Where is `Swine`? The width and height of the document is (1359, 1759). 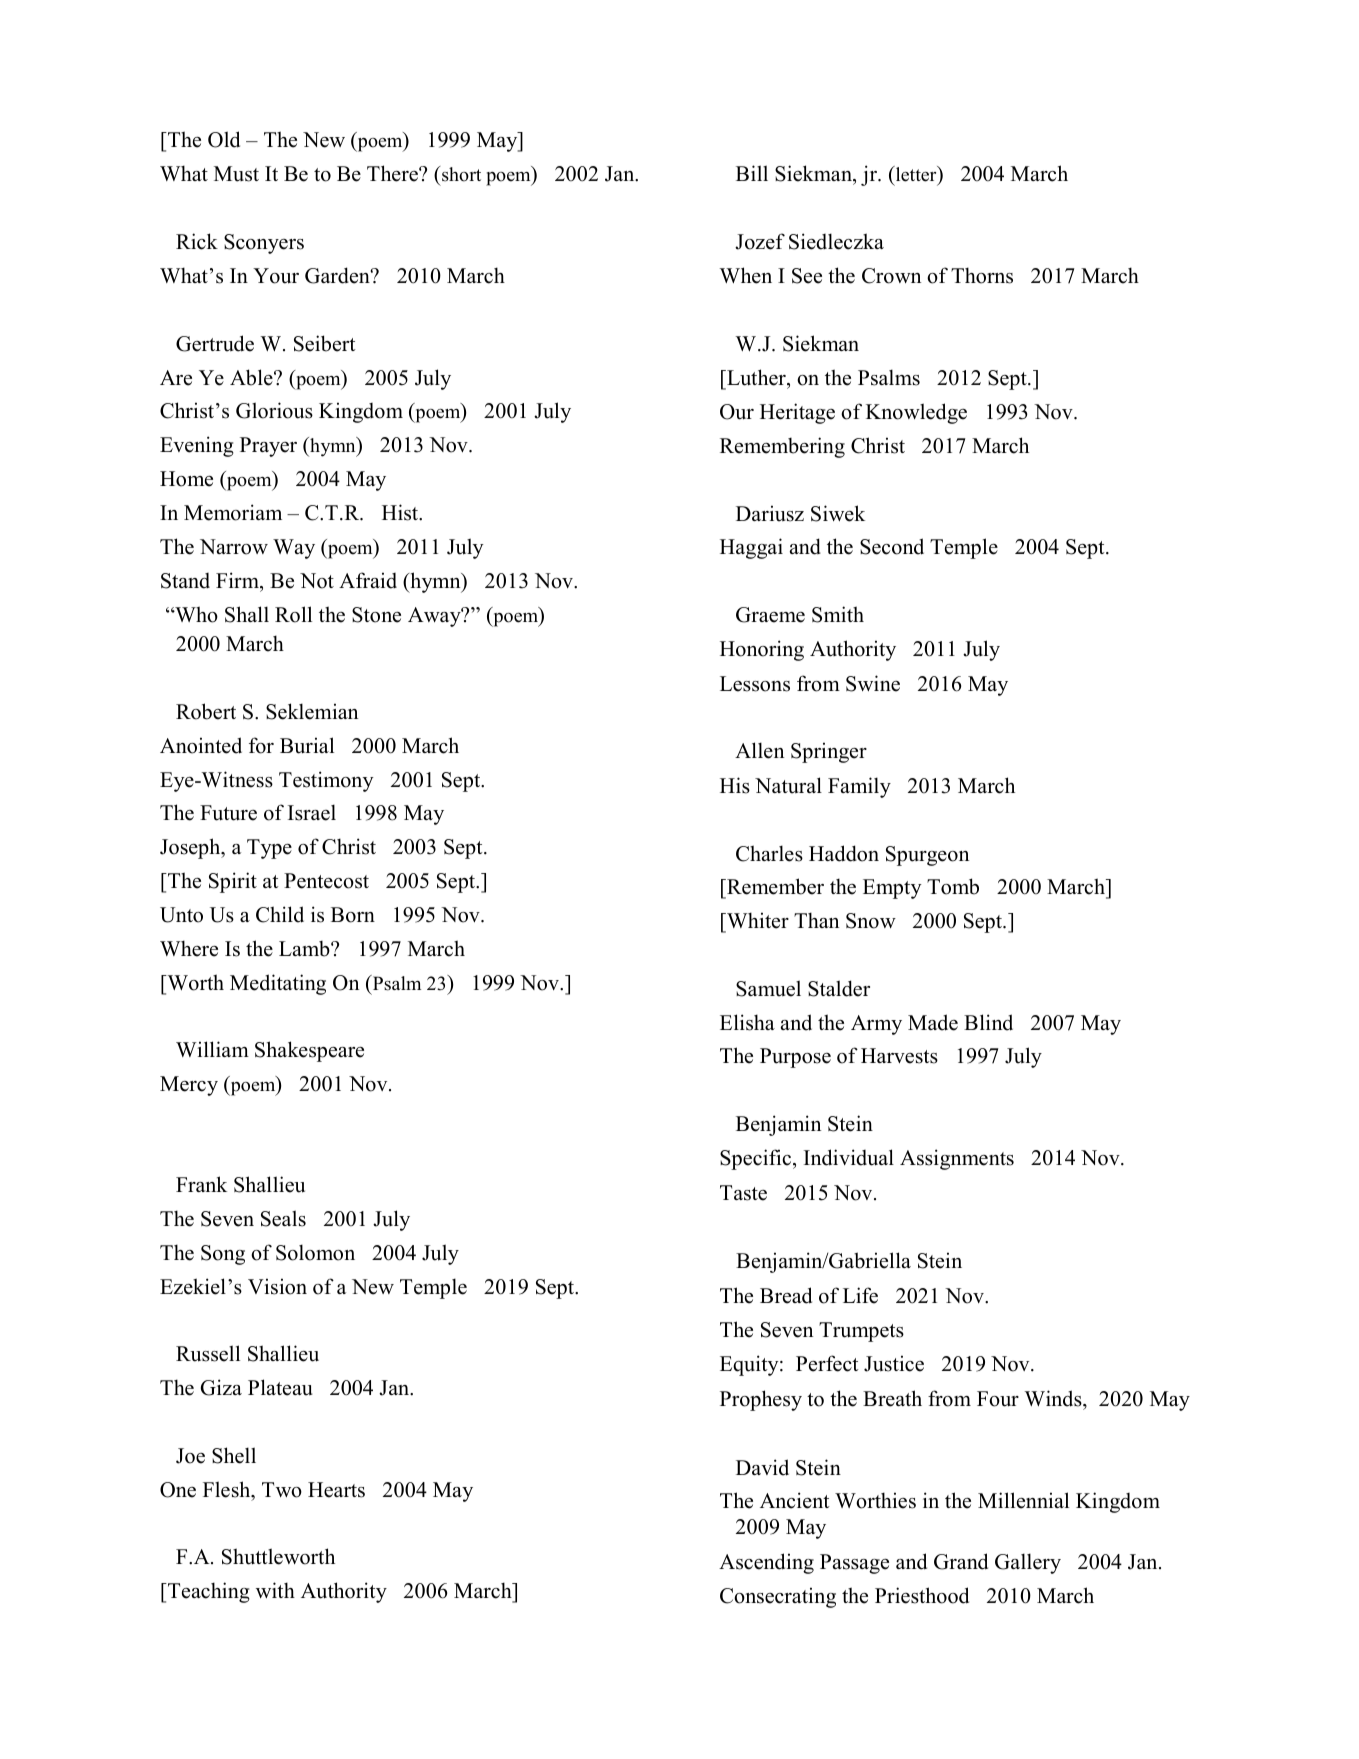
Swine is located at coordinates (873, 683).
